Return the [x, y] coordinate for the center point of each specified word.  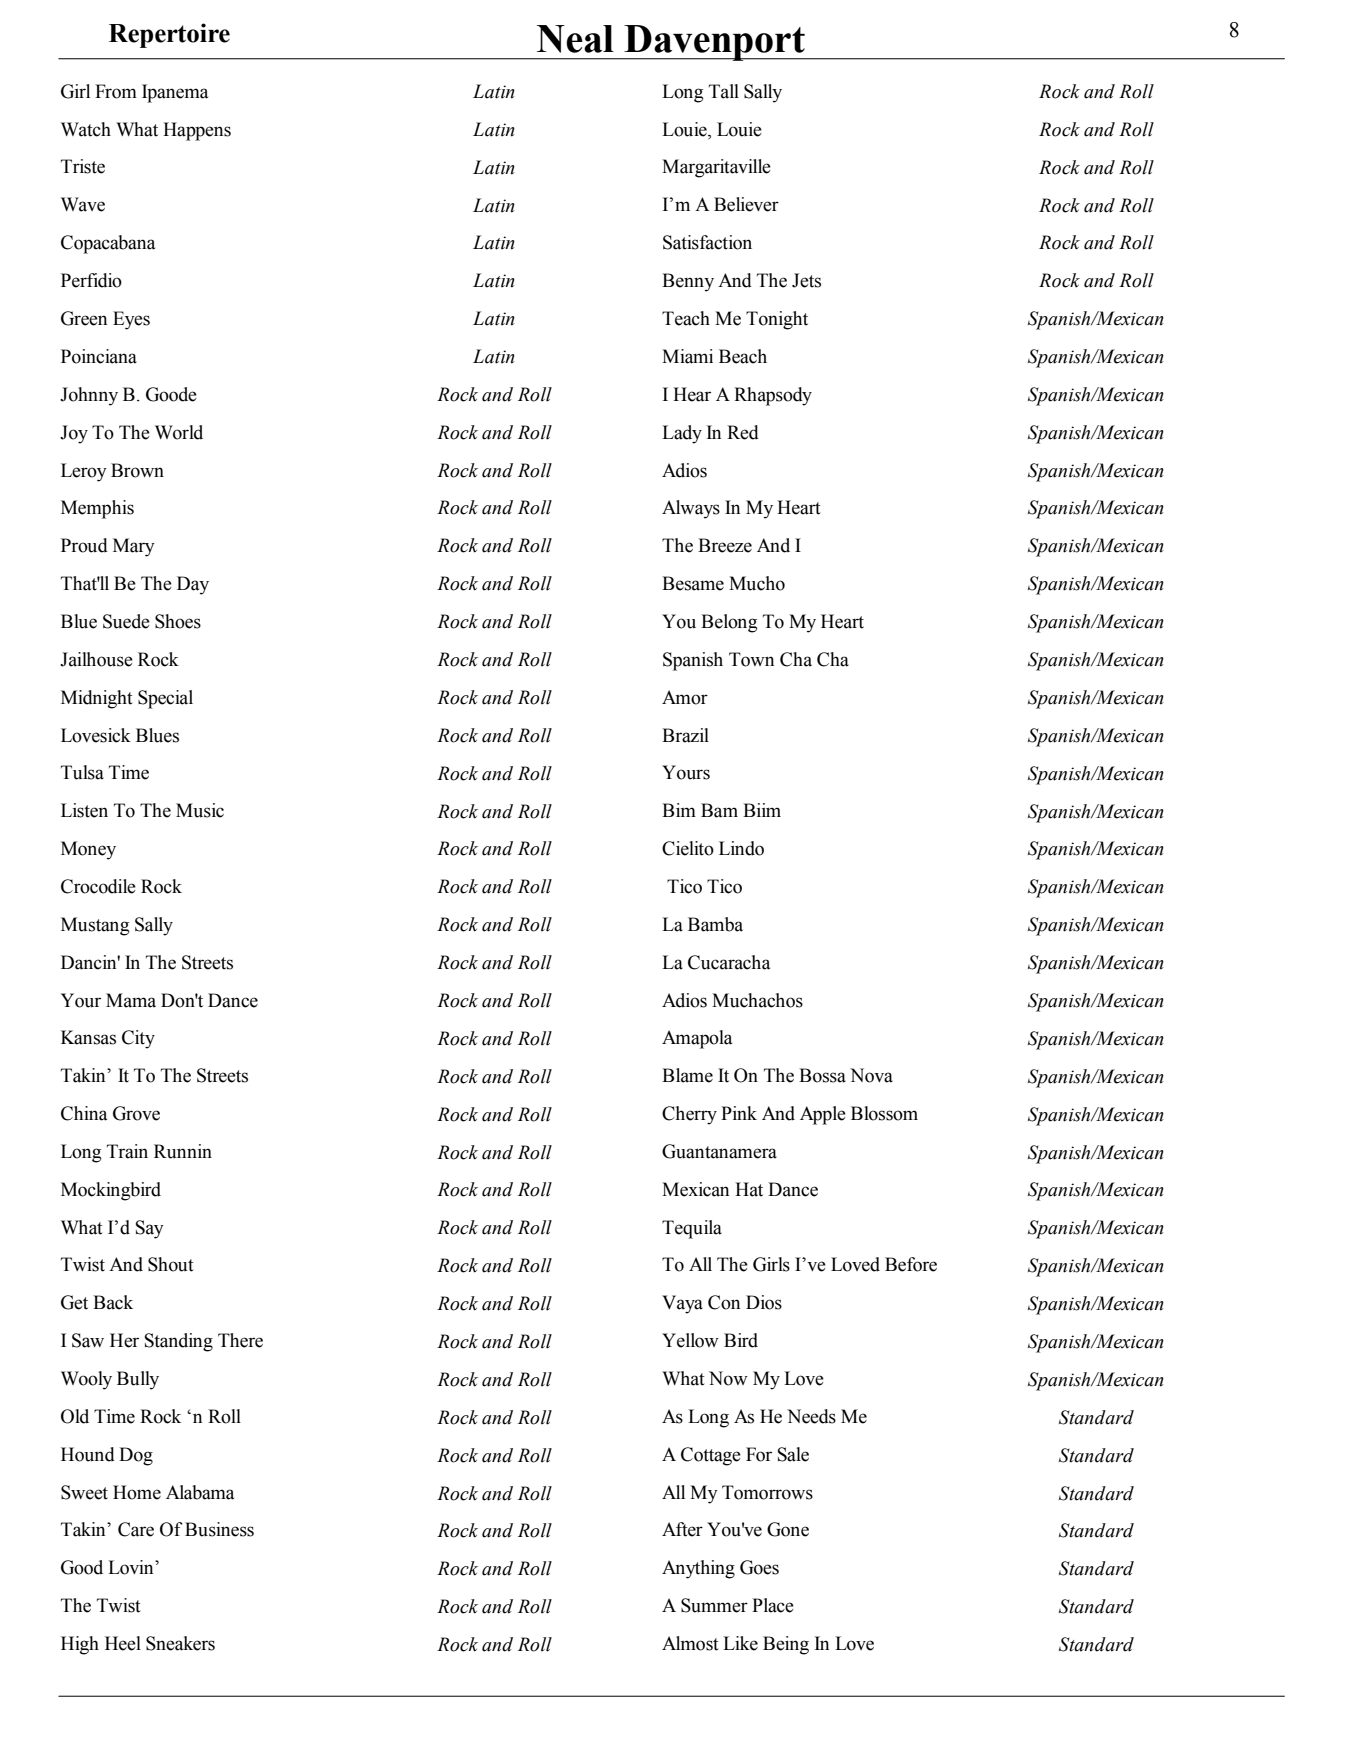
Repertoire [169, 35]
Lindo [741, 848]
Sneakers [180, 1643]
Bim [679, 810]
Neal [575, 39]
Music [200, 810]
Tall [724, 91]
